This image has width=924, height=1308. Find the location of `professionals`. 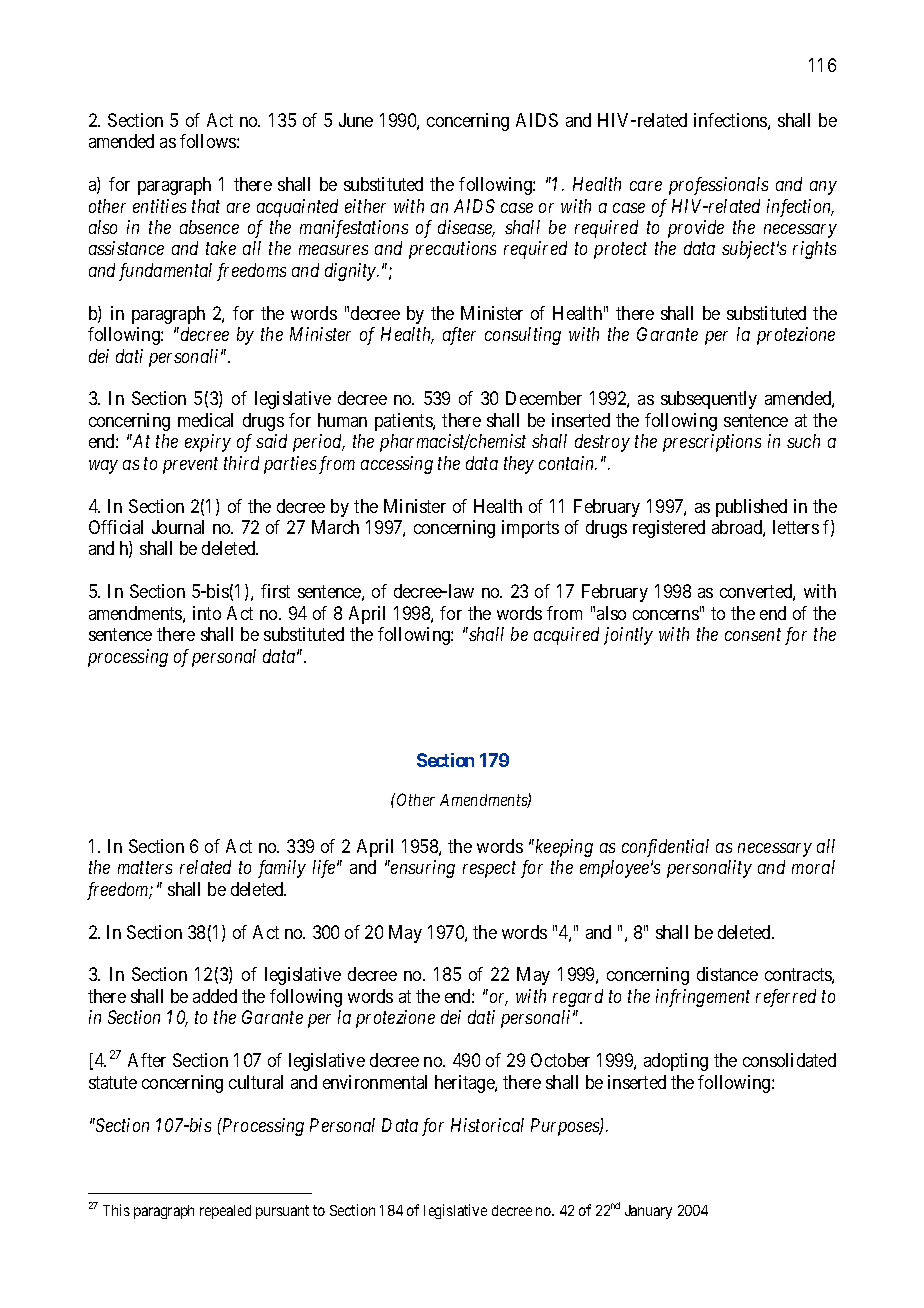

professionals is located at coordinates (718, 186).
